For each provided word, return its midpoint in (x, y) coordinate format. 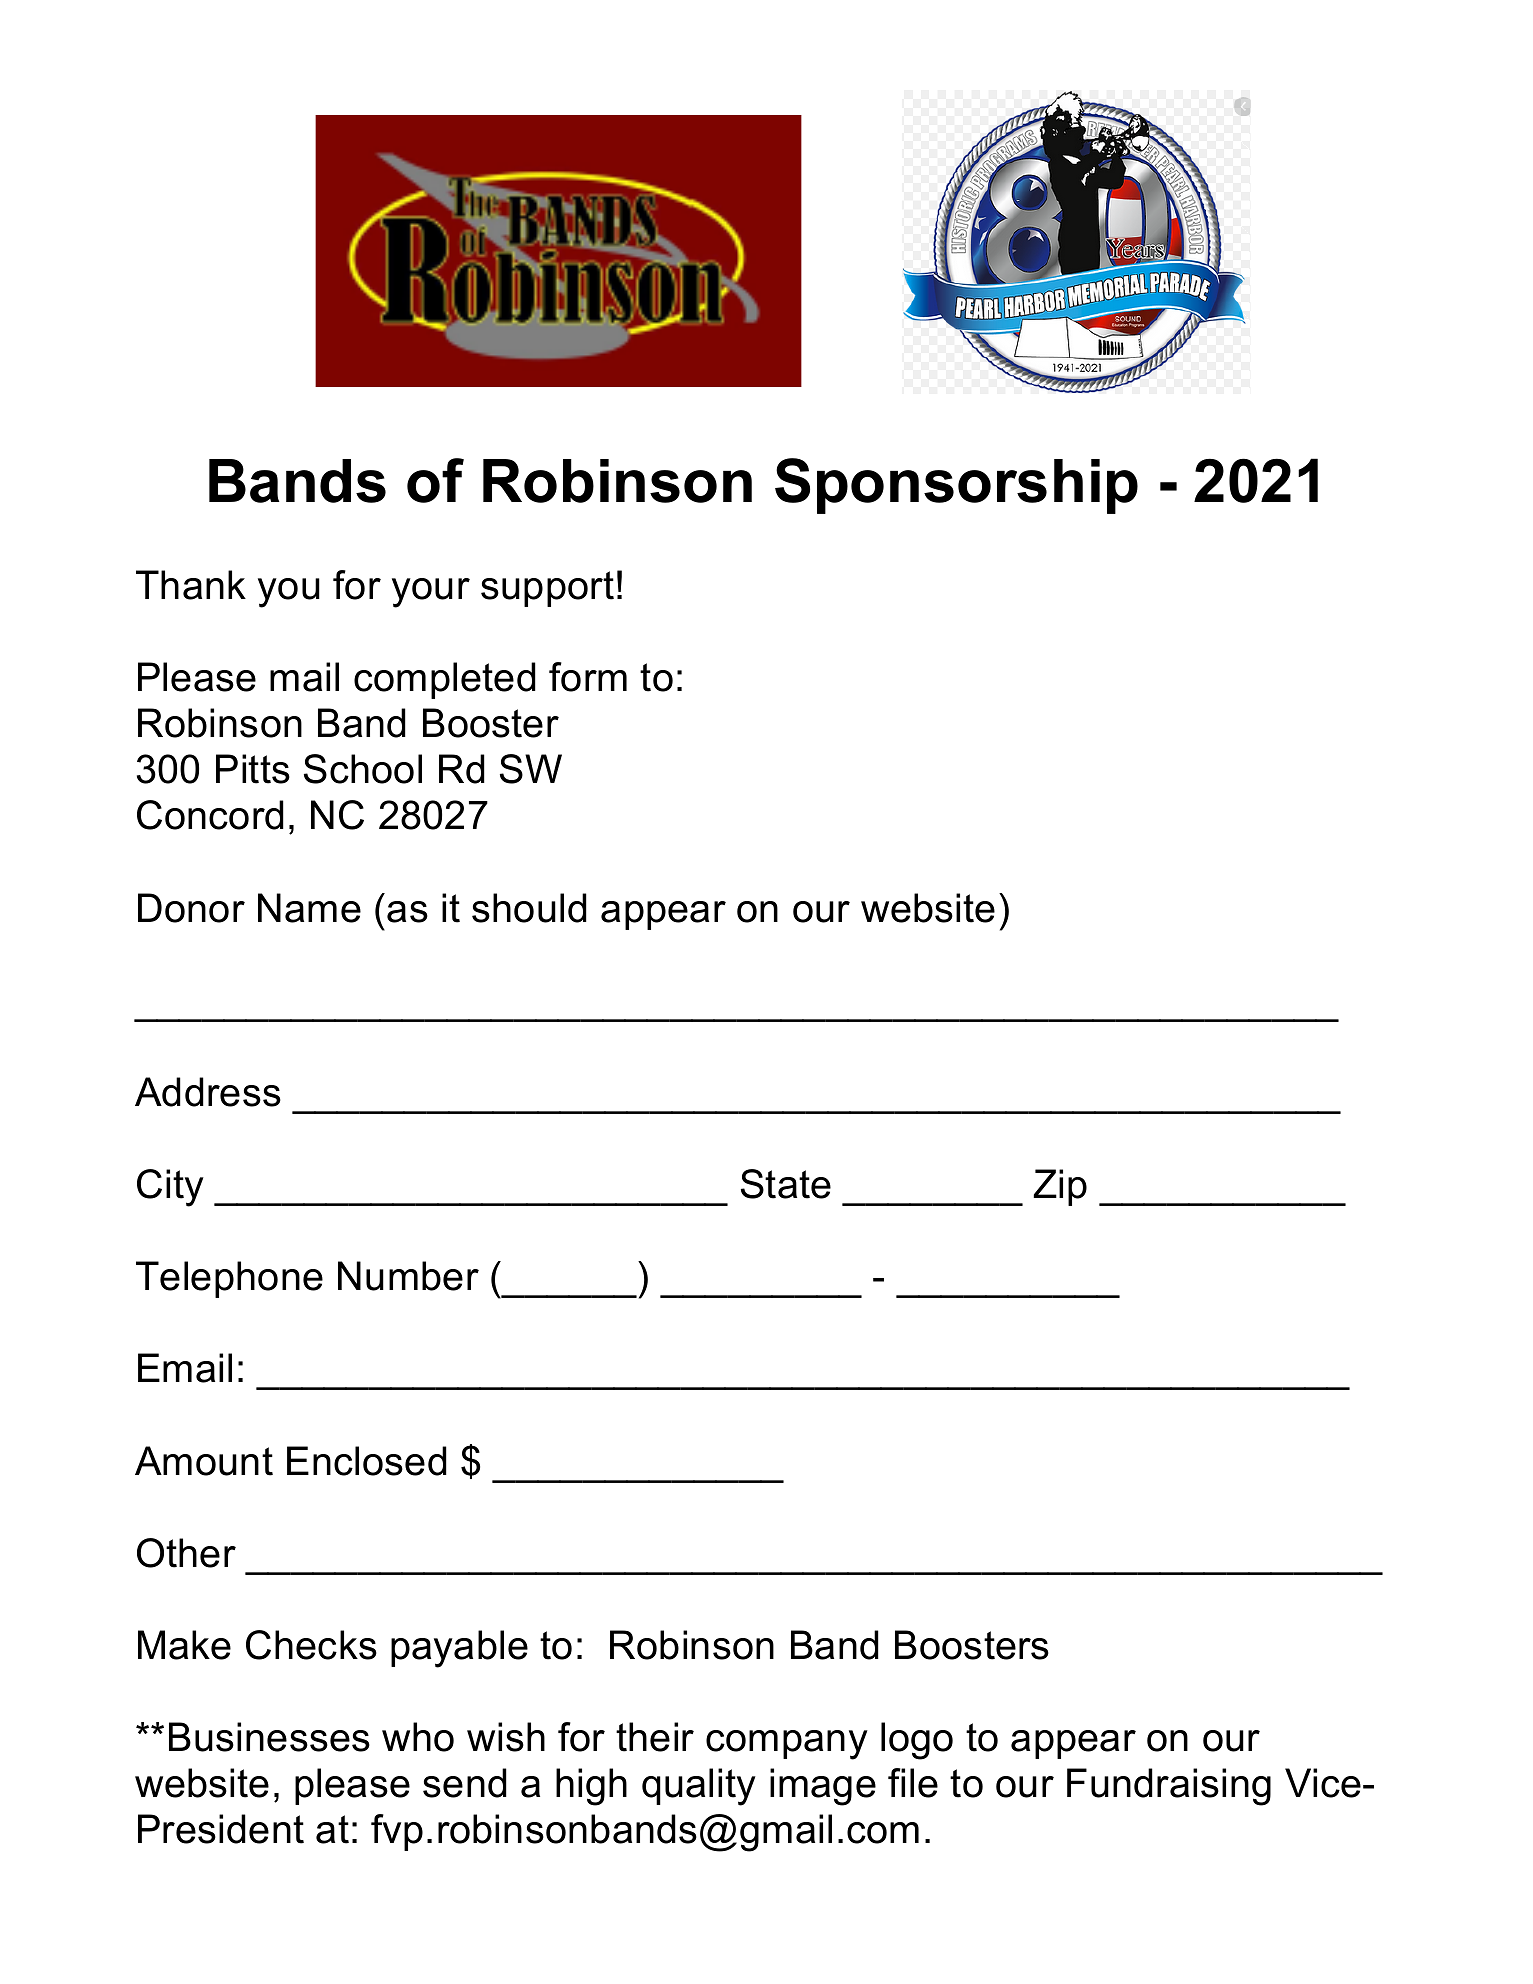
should (529, 908)
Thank (191, 585)
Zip (1060, 1187)
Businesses (269, 1737)
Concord (210, 815)
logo (917, 1741)
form (588, 677)
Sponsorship (956, 486)
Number (408, 1276)
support (547, 589)
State (786, 1184)
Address (208, 1092)
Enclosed (367, 1461)
